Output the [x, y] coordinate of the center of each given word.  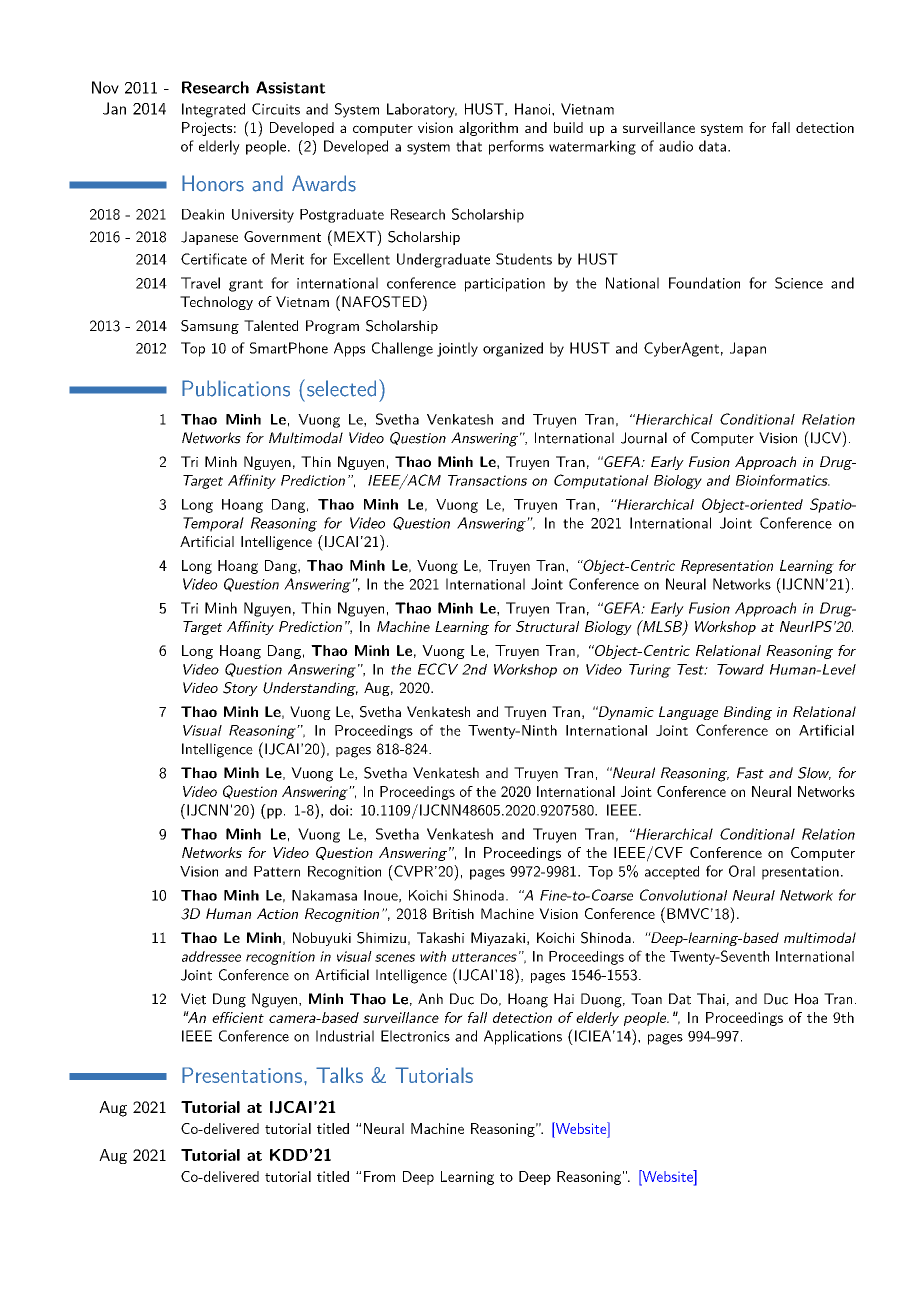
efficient [238, 1017]
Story [240, 689]
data [712, 146]
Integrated [213, 110]
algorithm [488, 129]
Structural [547, 626]
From [379, 1176]
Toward [740, 669]
